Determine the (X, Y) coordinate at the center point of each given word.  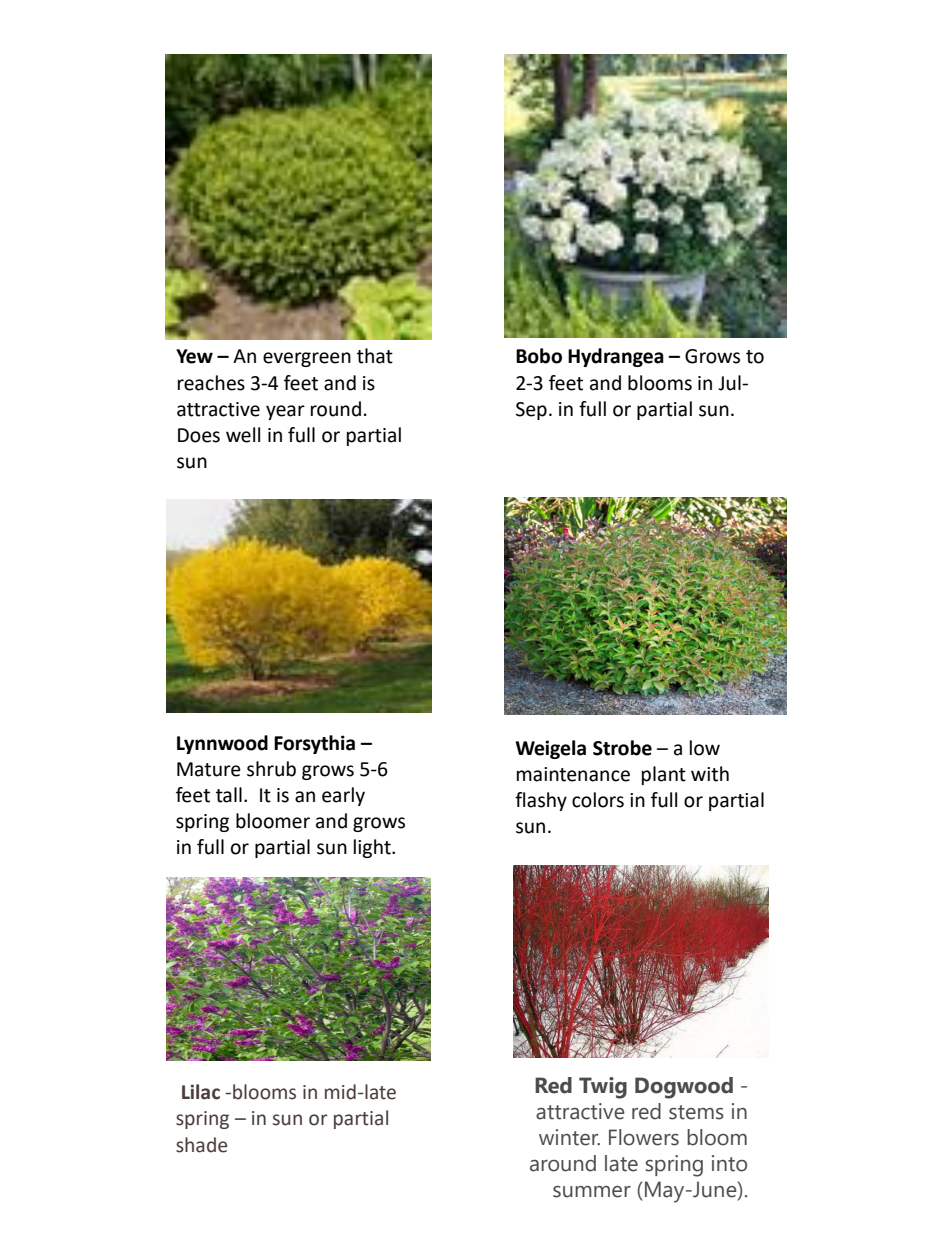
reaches (211, 383)
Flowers (644, 1137)
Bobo (539, 356)
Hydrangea (616, 357)
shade (201, 1145)
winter (569, 1137)
